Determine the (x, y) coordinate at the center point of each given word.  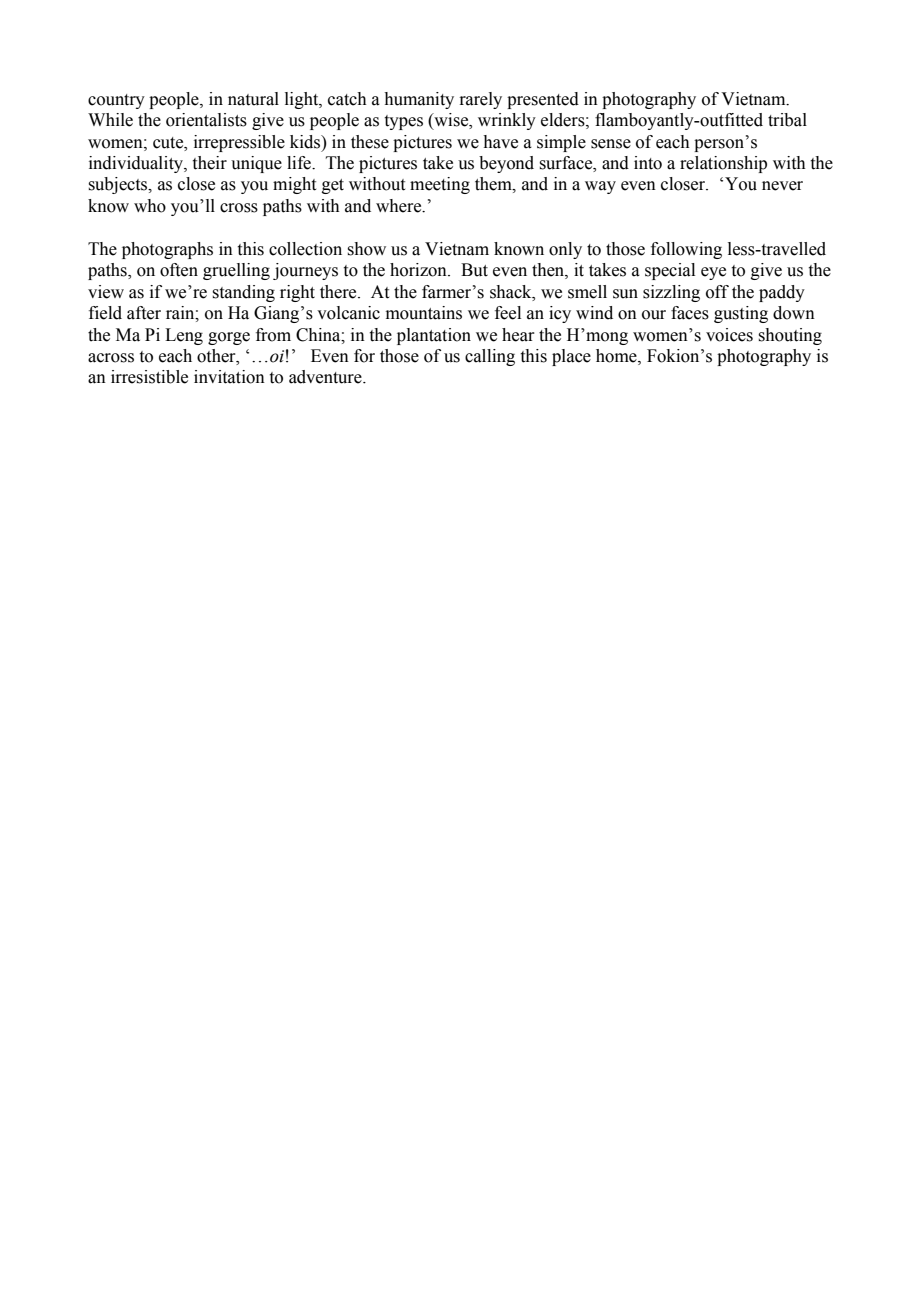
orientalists (206, 120)
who (150, 206)
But (474, 270)
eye (713, 273)
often (179, 270)
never (782, 186)
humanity (419, 100)
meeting (440, 185)
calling (490, 357)
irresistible (149, 377)
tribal (787, 120)
